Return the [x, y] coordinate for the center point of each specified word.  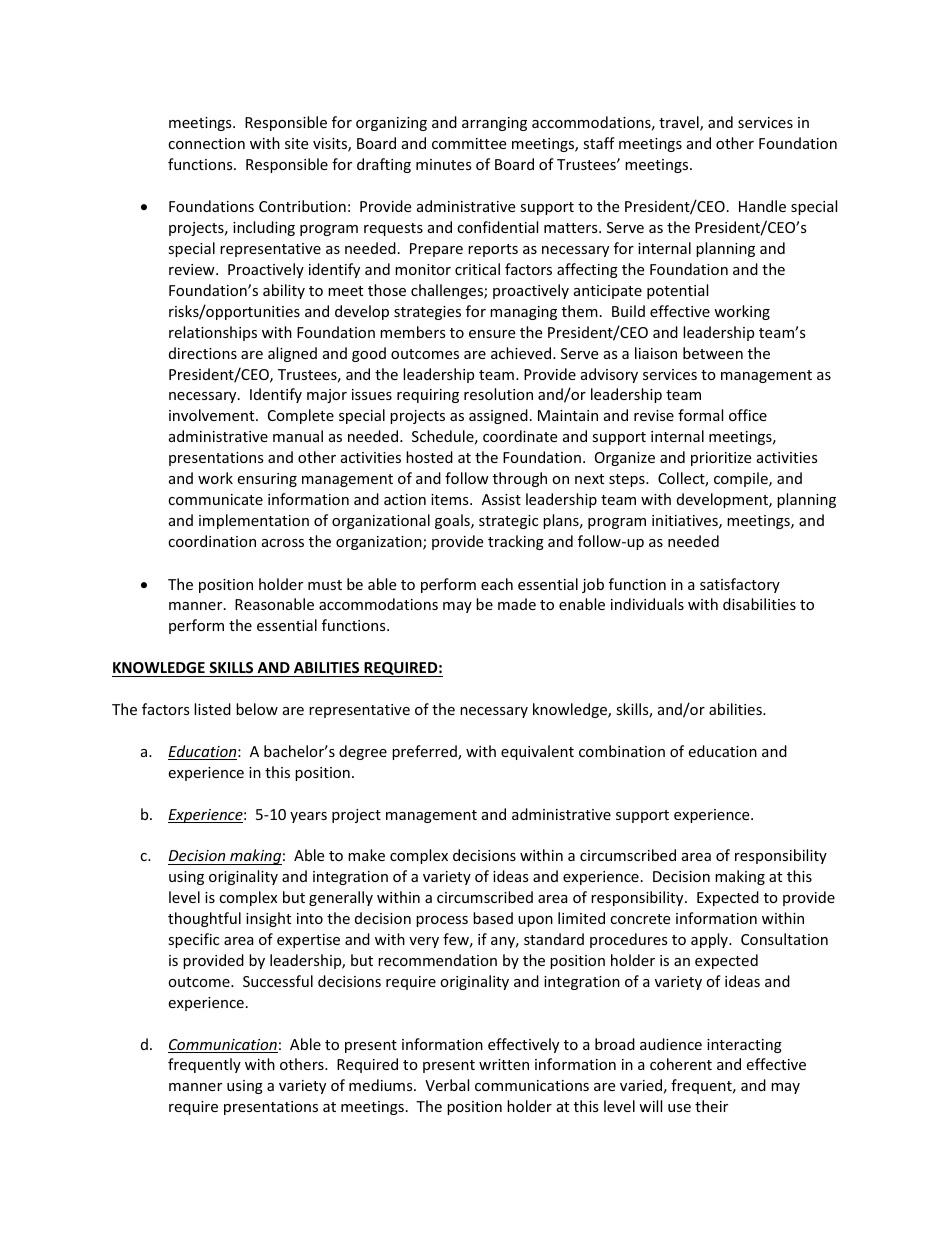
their [711, 1106]
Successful [278, 981]
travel [680, 123]
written [504, 1064]
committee [469, 143]
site [296, 143]
